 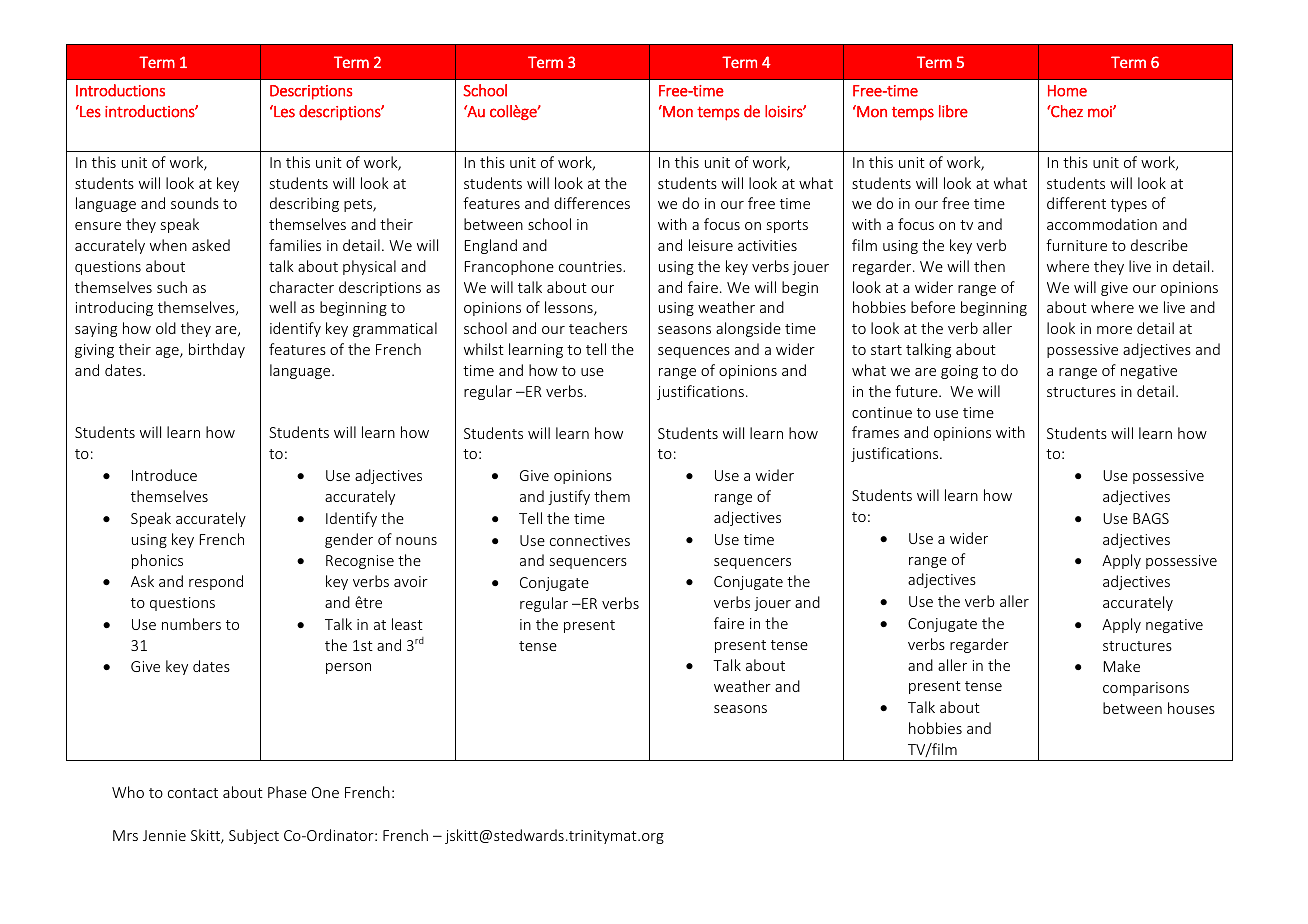 I want to click on moi, so click(x=1101, y=112).
